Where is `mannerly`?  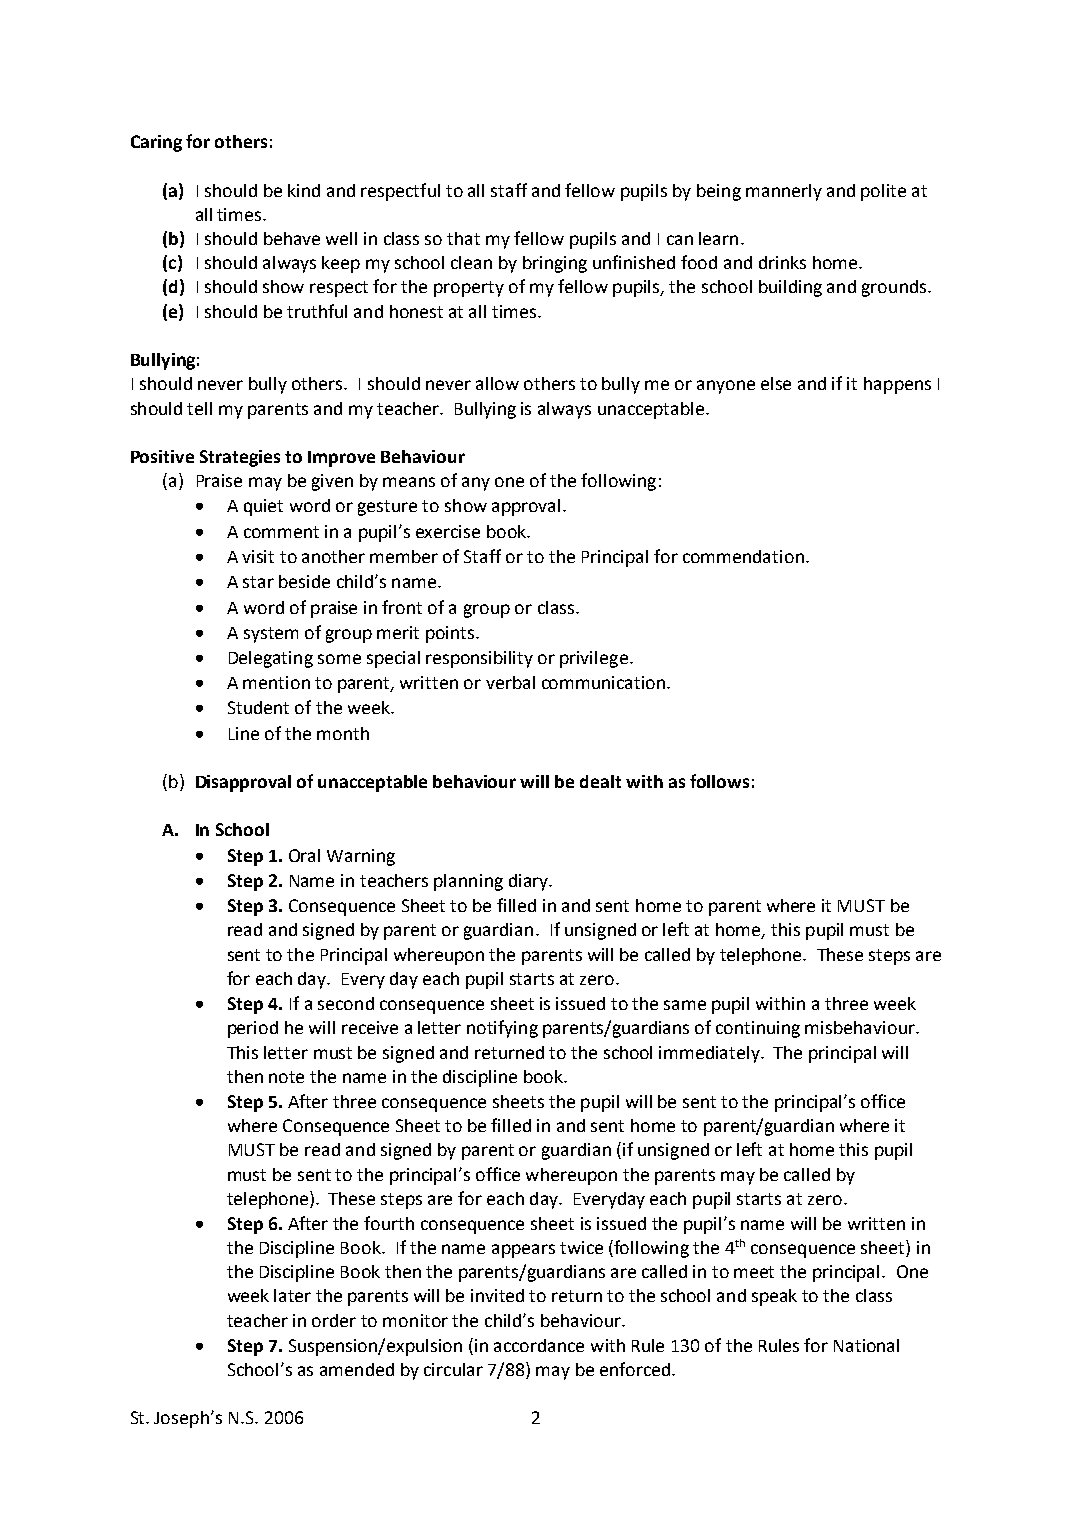 mannerly is located at coordinates (784, 192).
